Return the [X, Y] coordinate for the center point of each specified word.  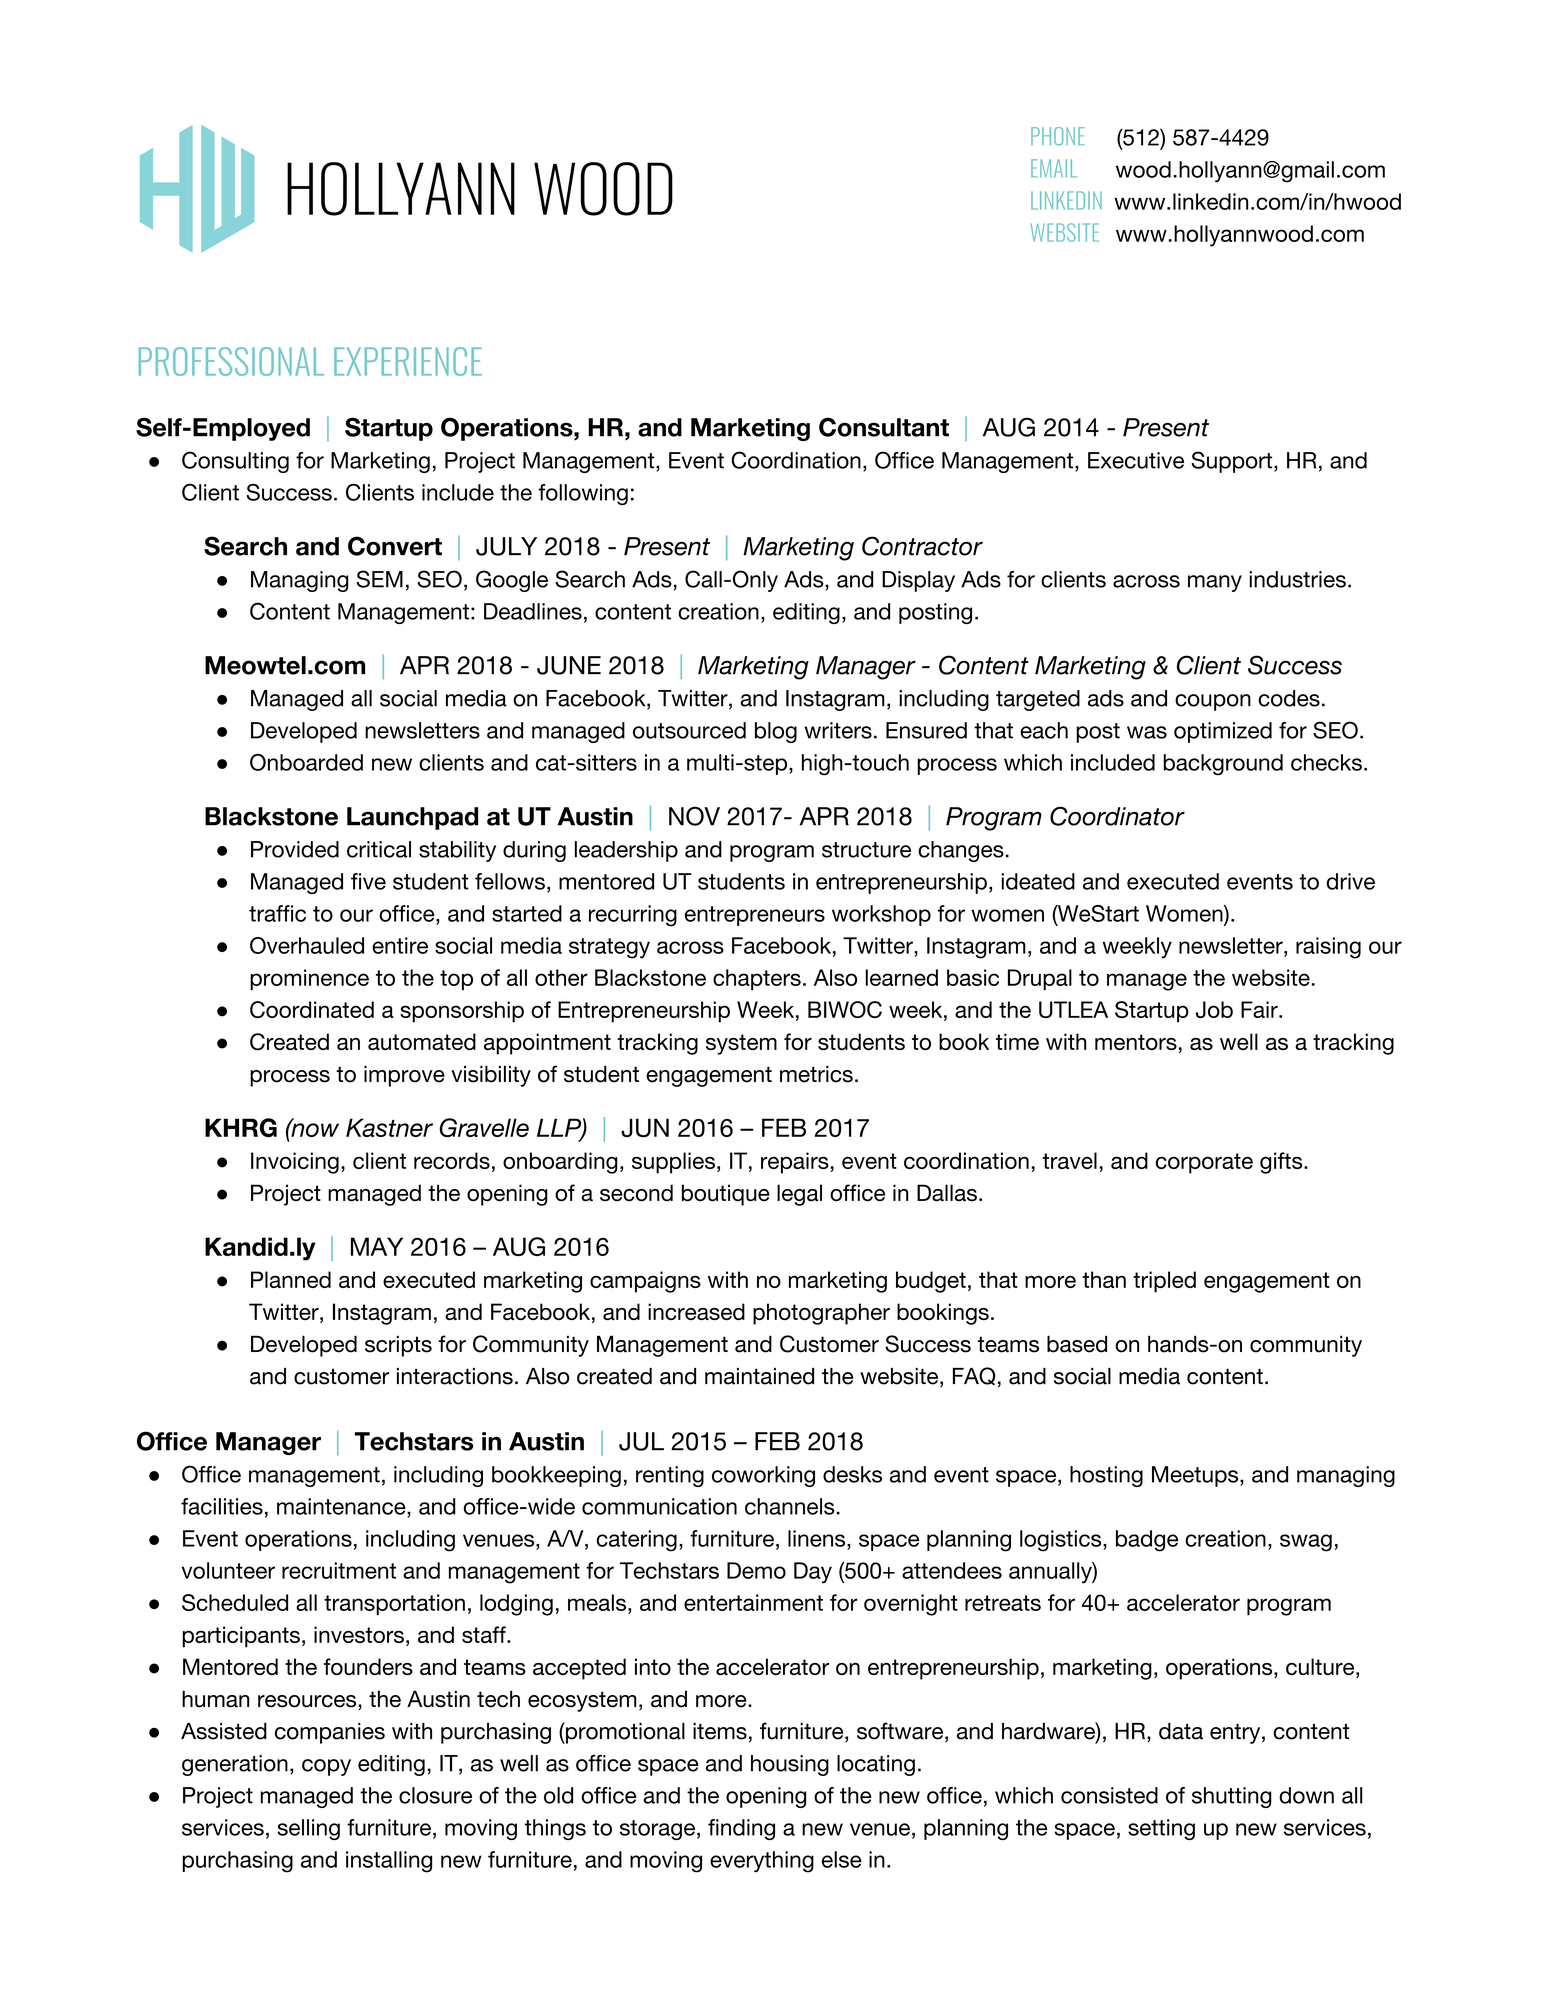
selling [308, 1829]
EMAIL [1054, 168]
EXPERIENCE [408, 361]
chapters [757, 980]
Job [1214, 1009]
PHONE [1058, 136]
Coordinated [312, 1009]
